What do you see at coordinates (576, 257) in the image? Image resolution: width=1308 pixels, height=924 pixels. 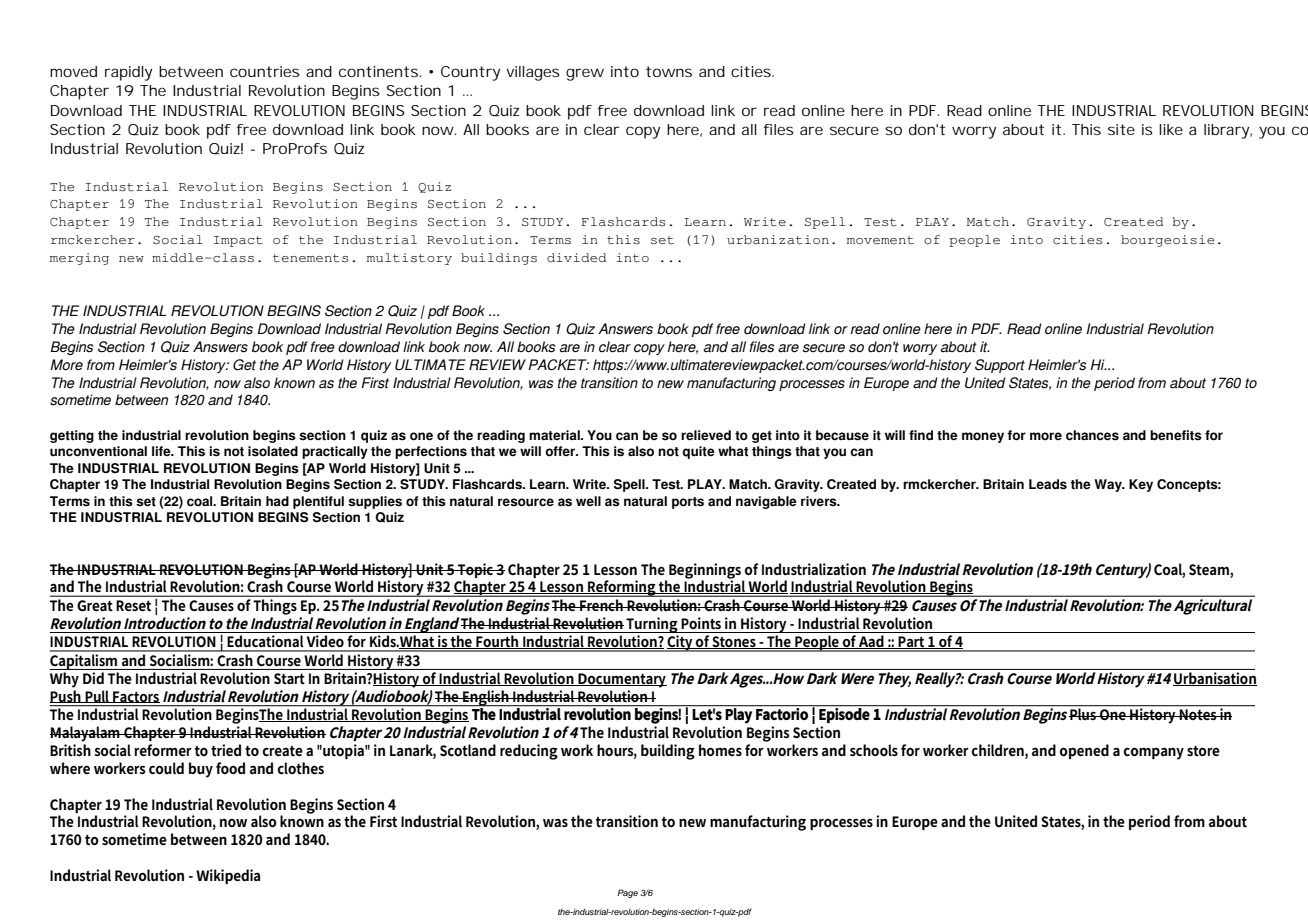 I see `divided` at bounding box center [576, 257].
